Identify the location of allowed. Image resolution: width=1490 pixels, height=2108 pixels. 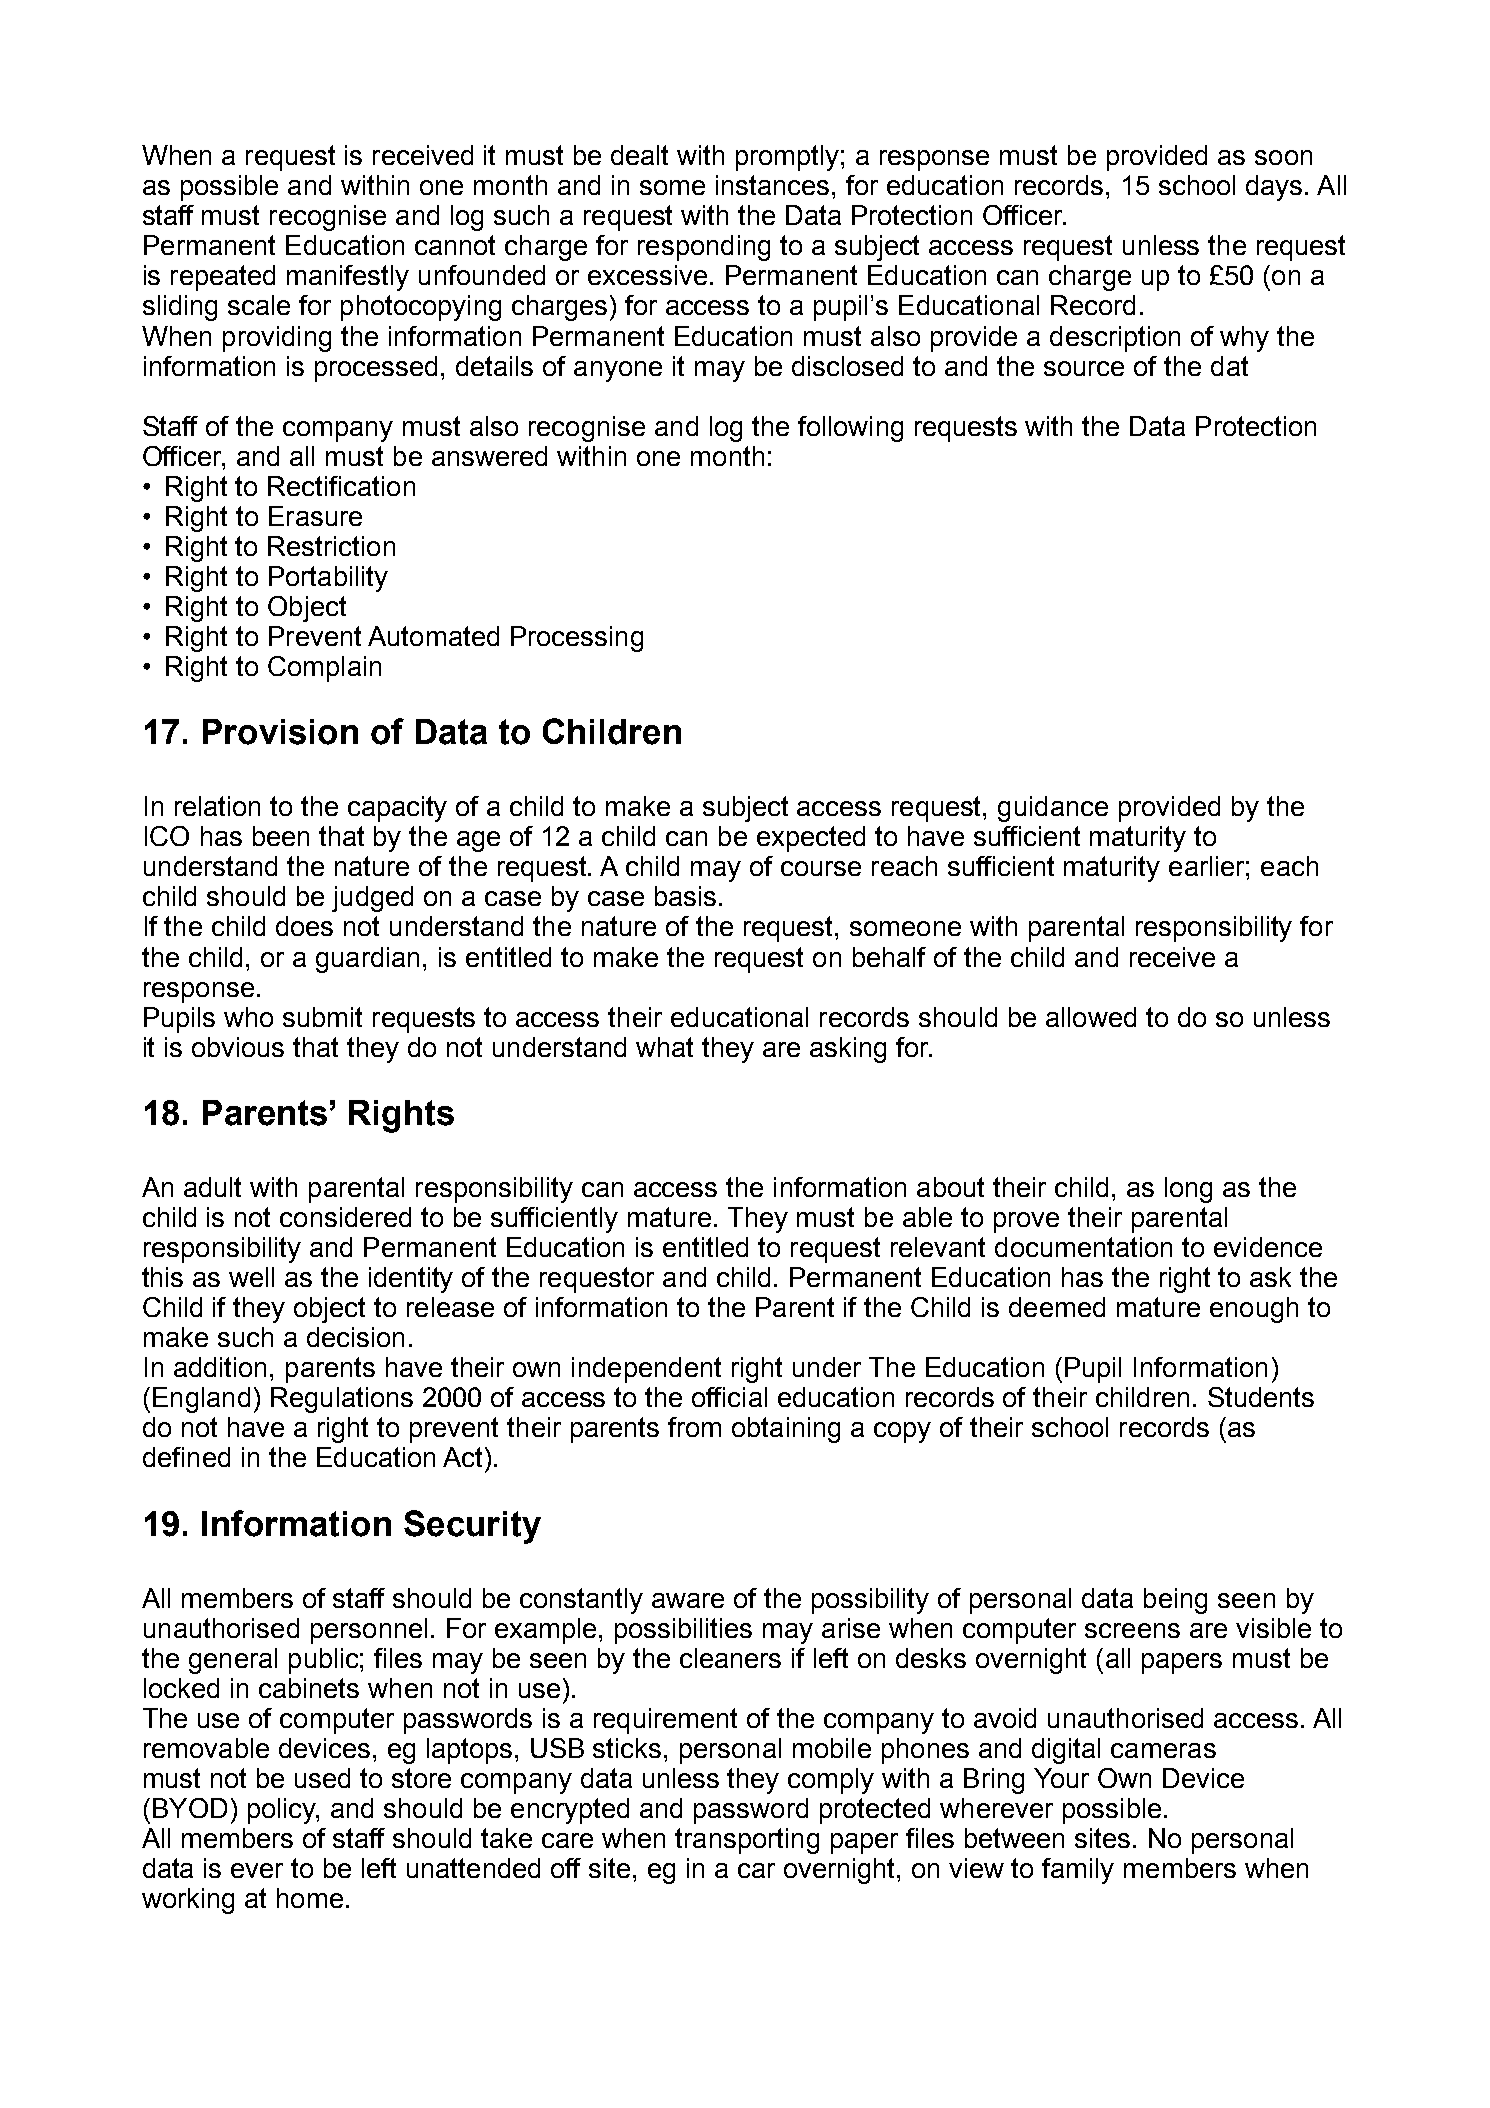
(1091, 1017).
